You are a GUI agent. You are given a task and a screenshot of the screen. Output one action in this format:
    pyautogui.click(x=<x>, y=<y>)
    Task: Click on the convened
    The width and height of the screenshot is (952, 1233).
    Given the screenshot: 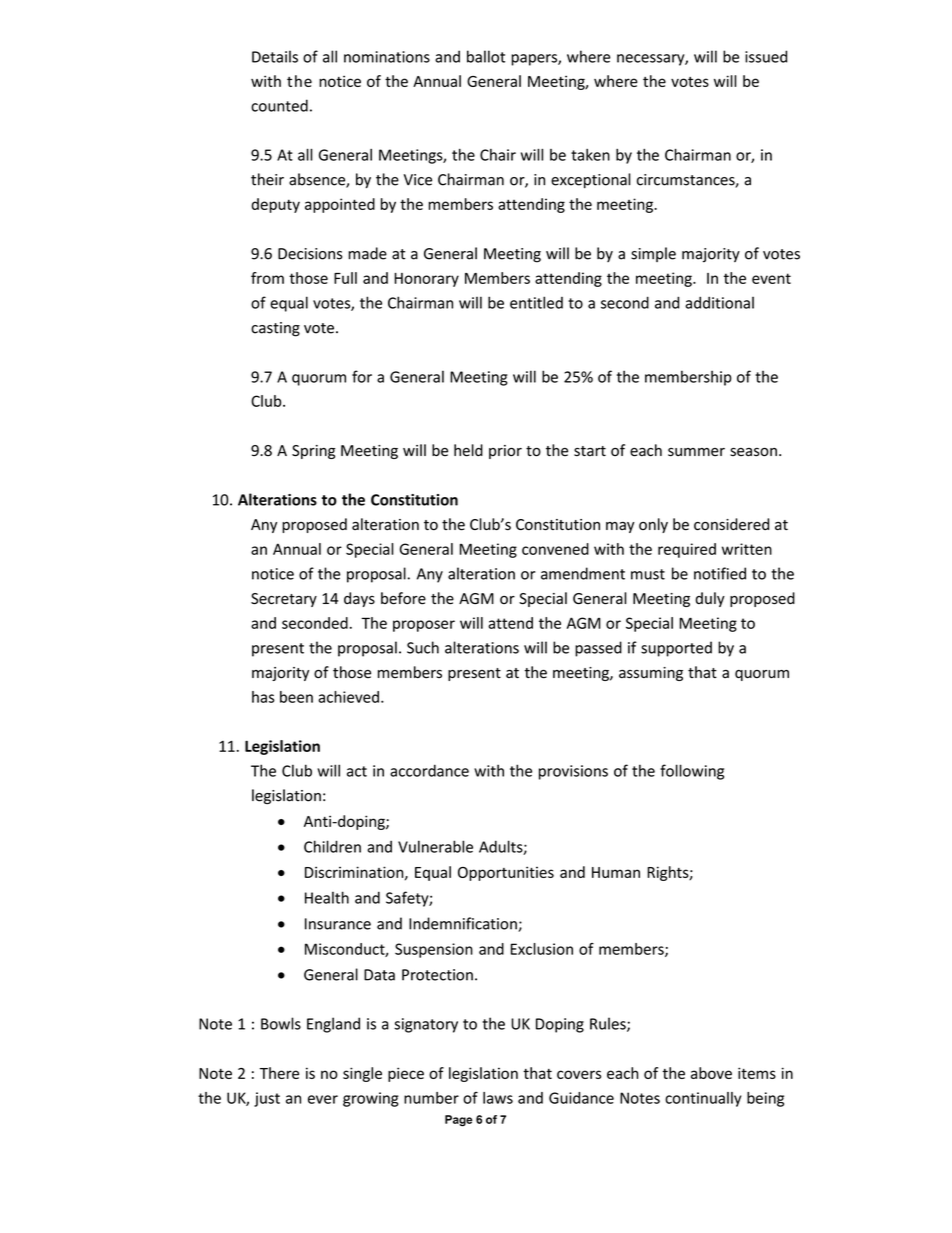 What is the action you would take?
    pyautogui.click(x=555, y=549)
